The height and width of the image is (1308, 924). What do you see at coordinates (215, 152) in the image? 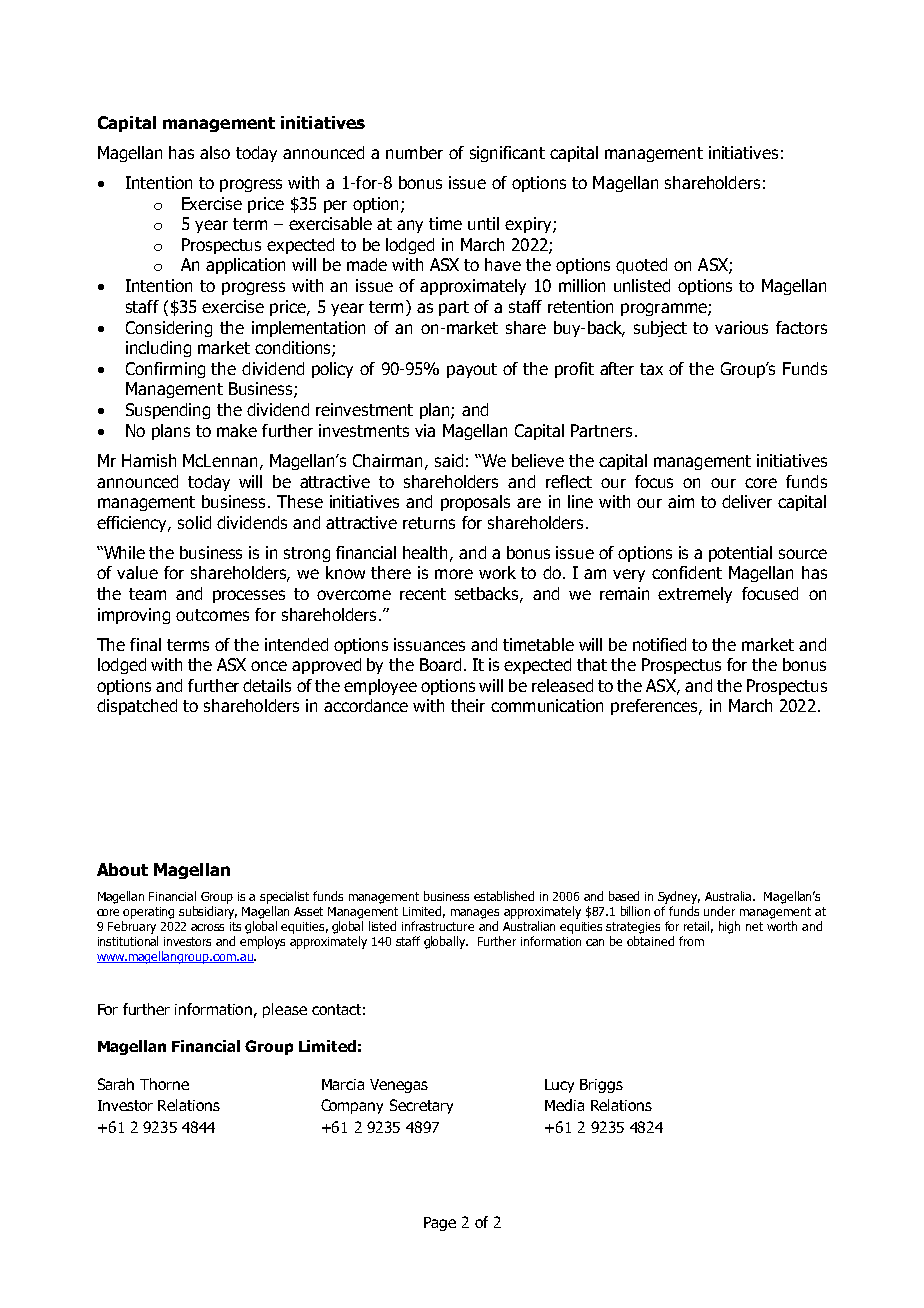
I see `also` at bounding box center [215, 152].
